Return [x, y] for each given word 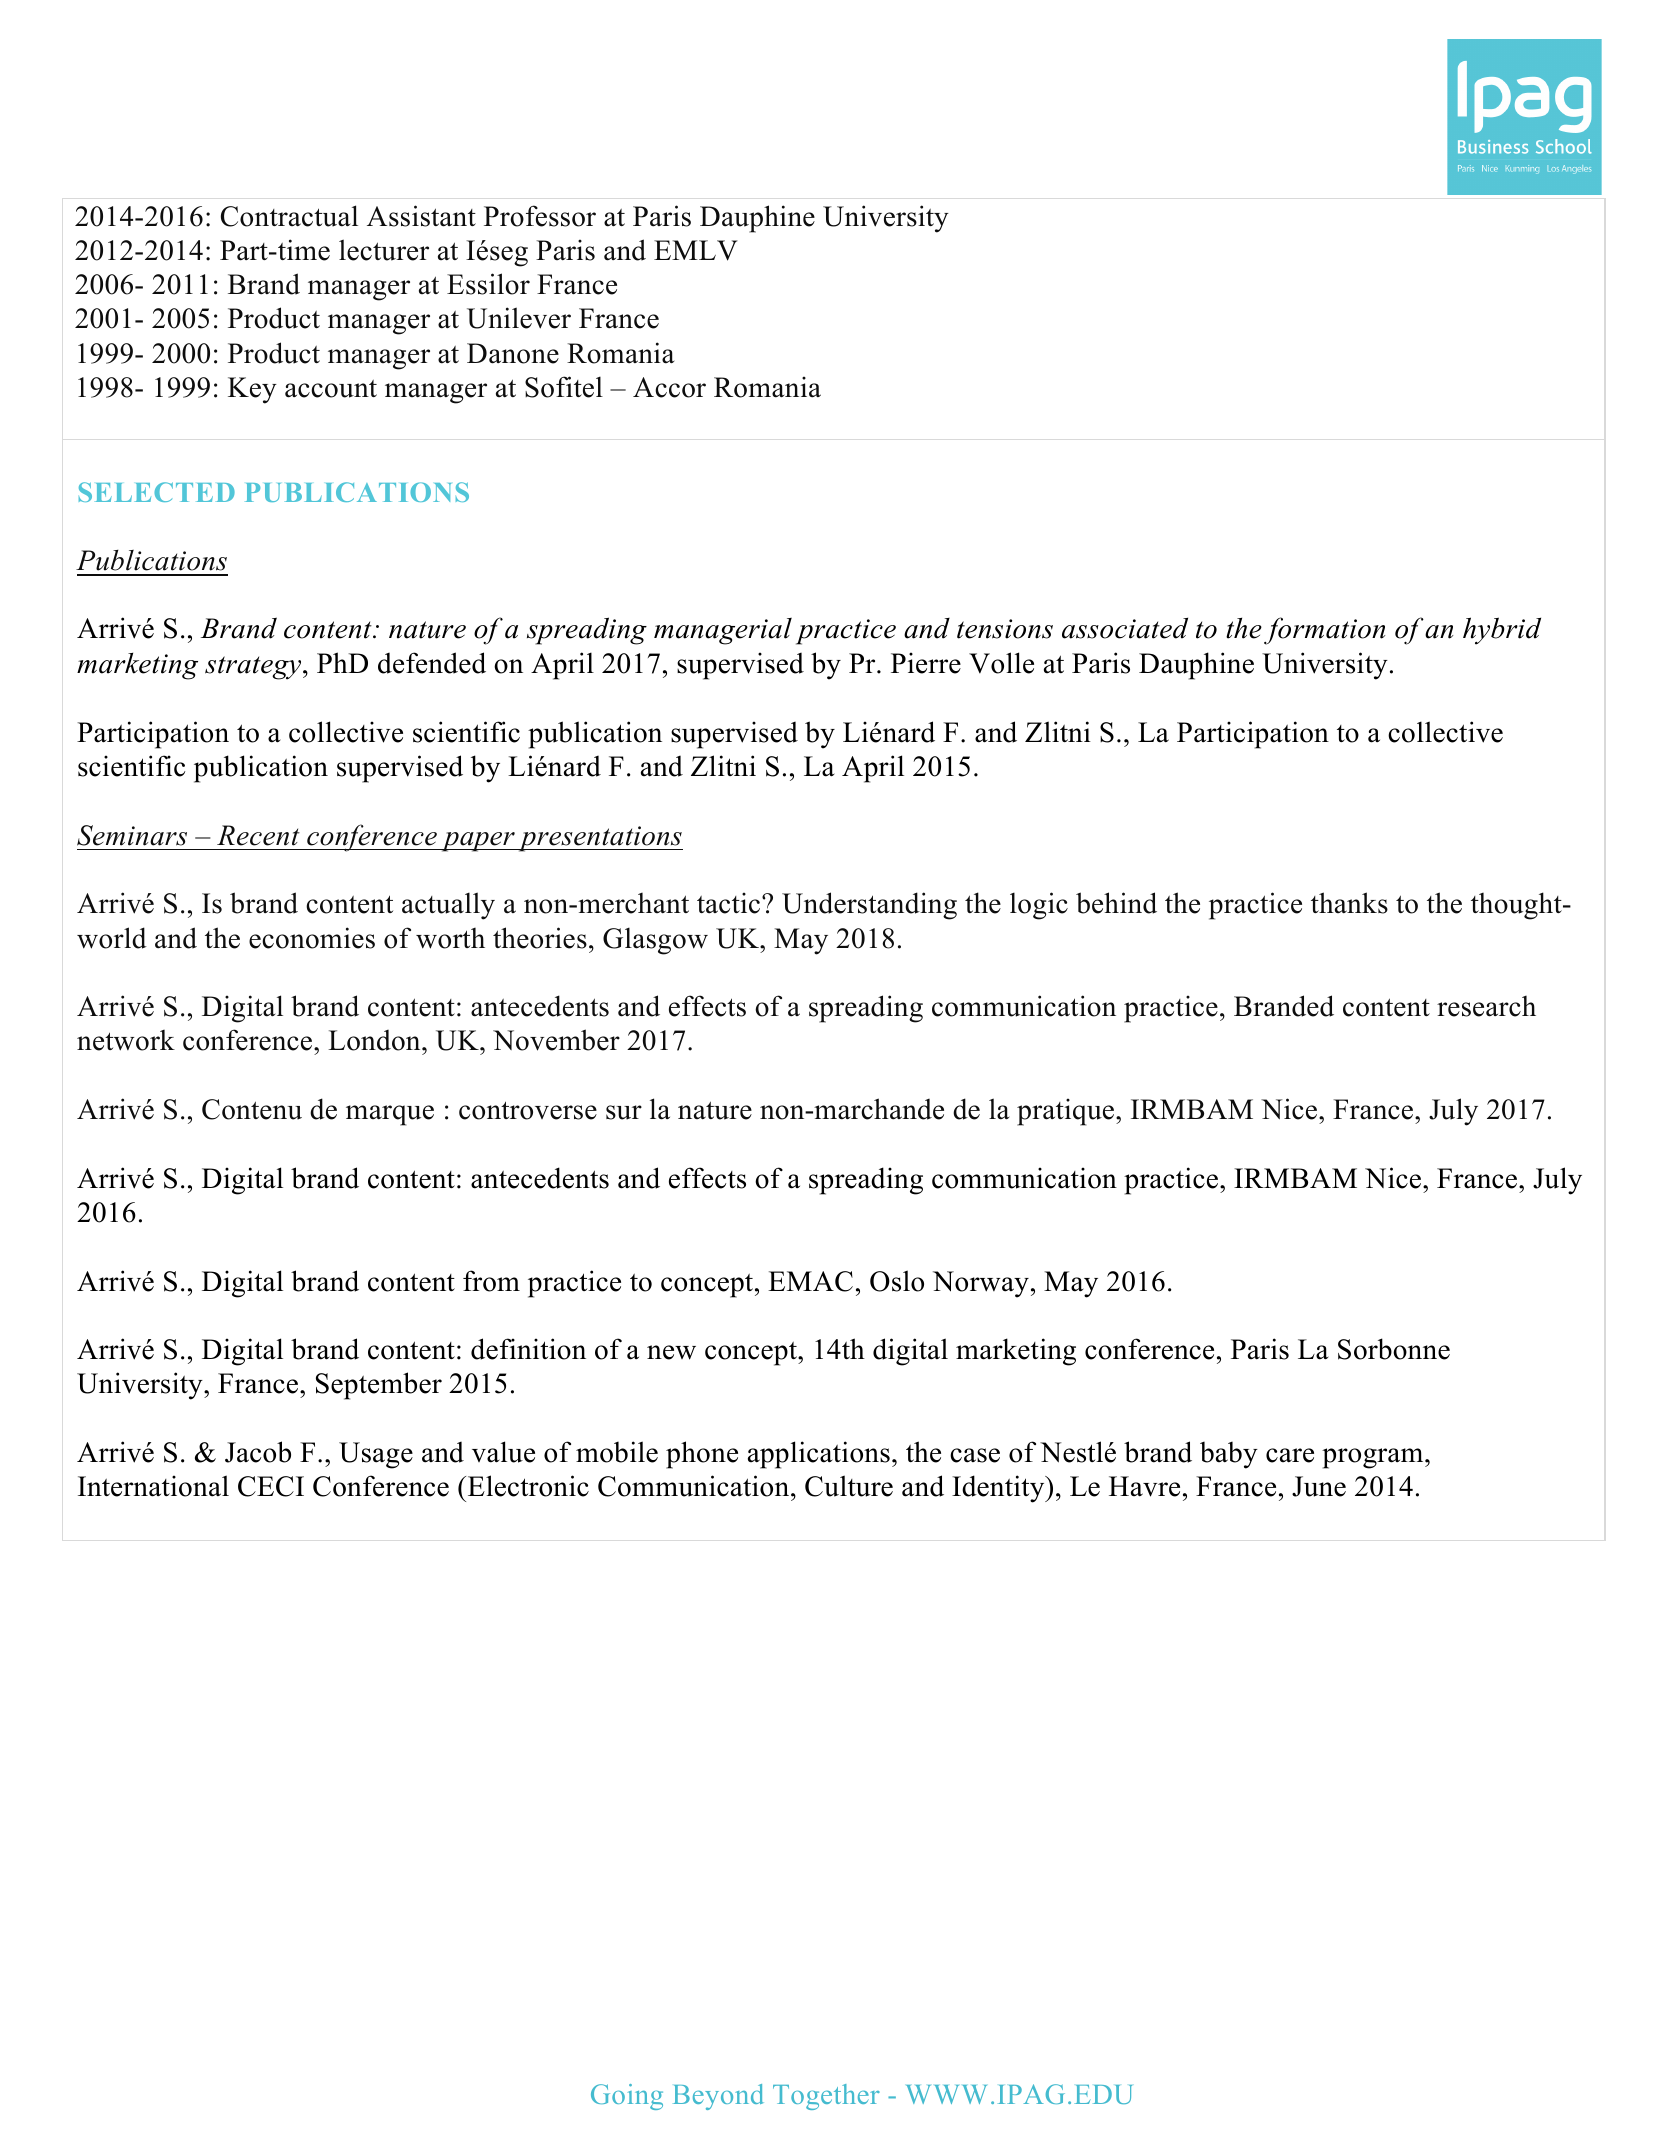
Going [627, 2097]
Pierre [926, 663]
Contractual [289, 216]
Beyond [718, 2097]
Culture [849, 1486]
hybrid [1502, 631]
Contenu [252, 1109]
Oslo [897, 1281]
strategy [254, 668]
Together [826, 2097]
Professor [540, 216]
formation [1324, 631]
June [1319, 1486]
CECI [271, 1486]
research [1486, 1006]
